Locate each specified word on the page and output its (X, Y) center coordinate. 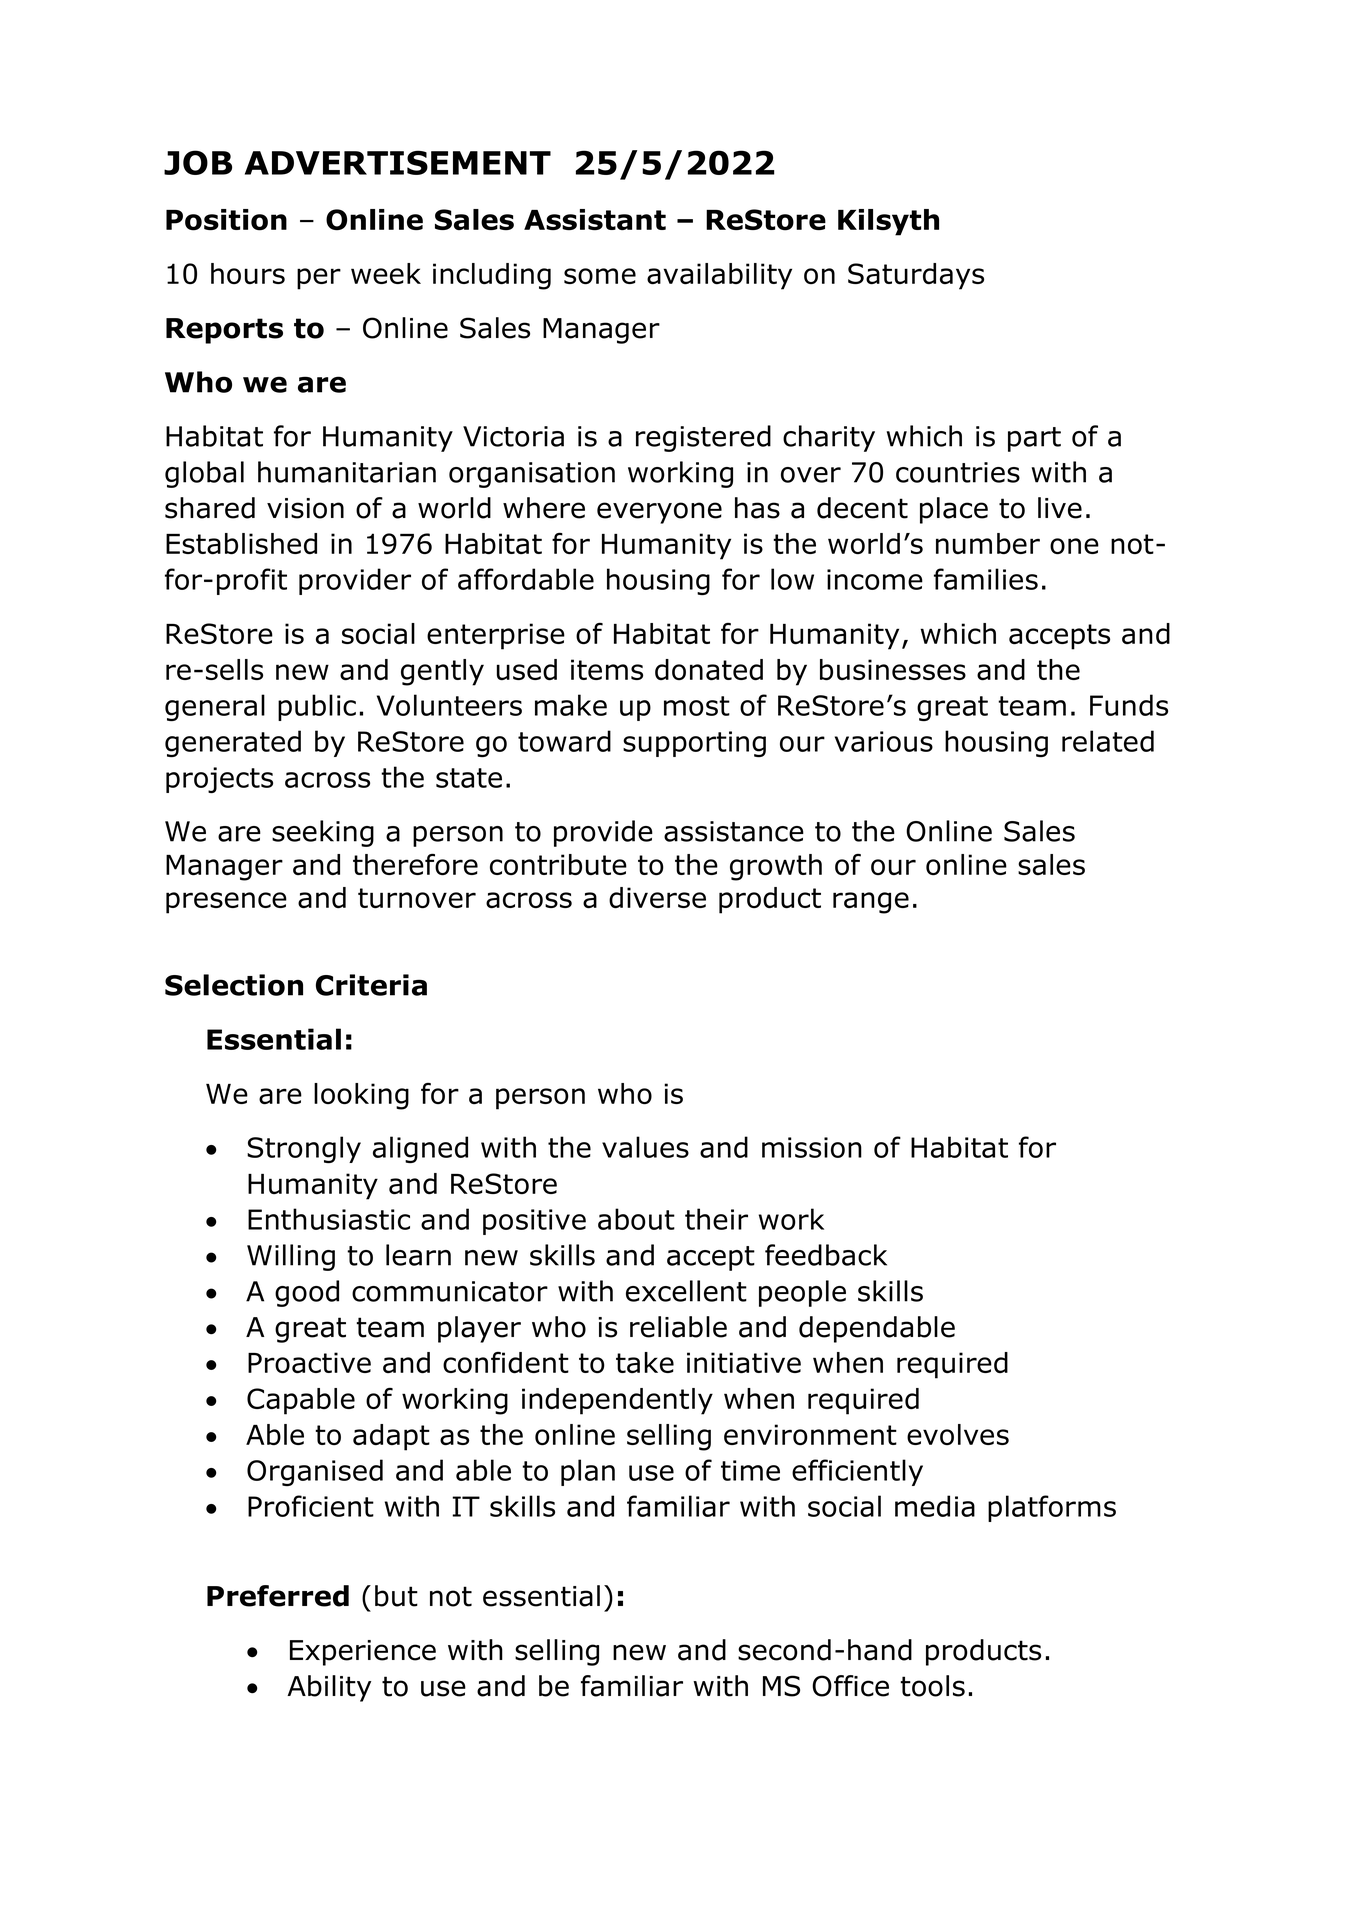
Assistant (595, 219)
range (871, 903)
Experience (363, 1653)
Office (850, 1686)
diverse (657, 897)
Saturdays (916, 276)
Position (226, 220)
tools (932, 1686)
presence (226, 903)
